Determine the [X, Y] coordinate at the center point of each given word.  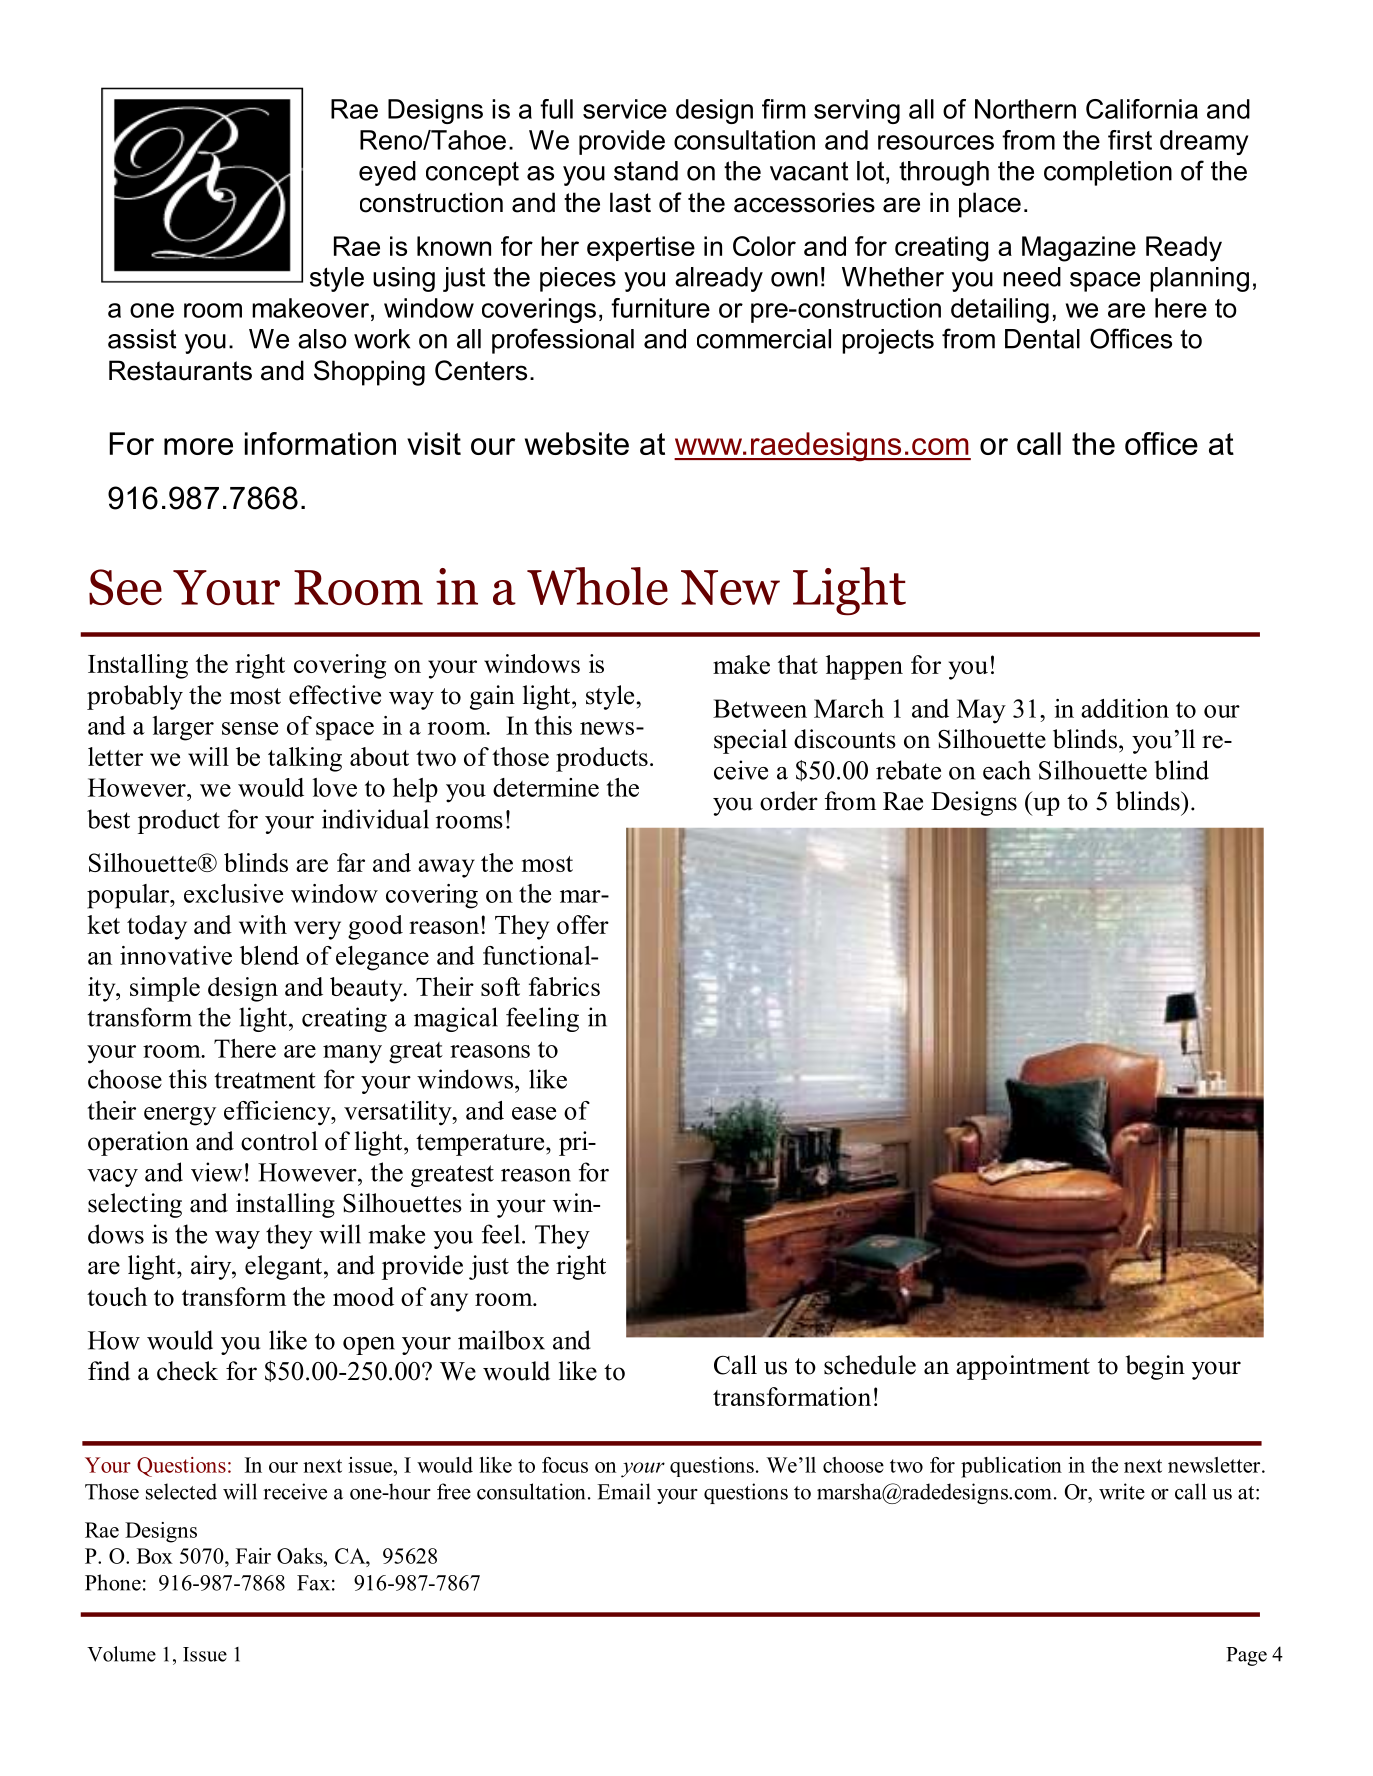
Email [624, 1491]
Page [1246, 1656]
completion [1108, 173]
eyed [387, 173]
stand [646, 171]
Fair [253, 1556]
